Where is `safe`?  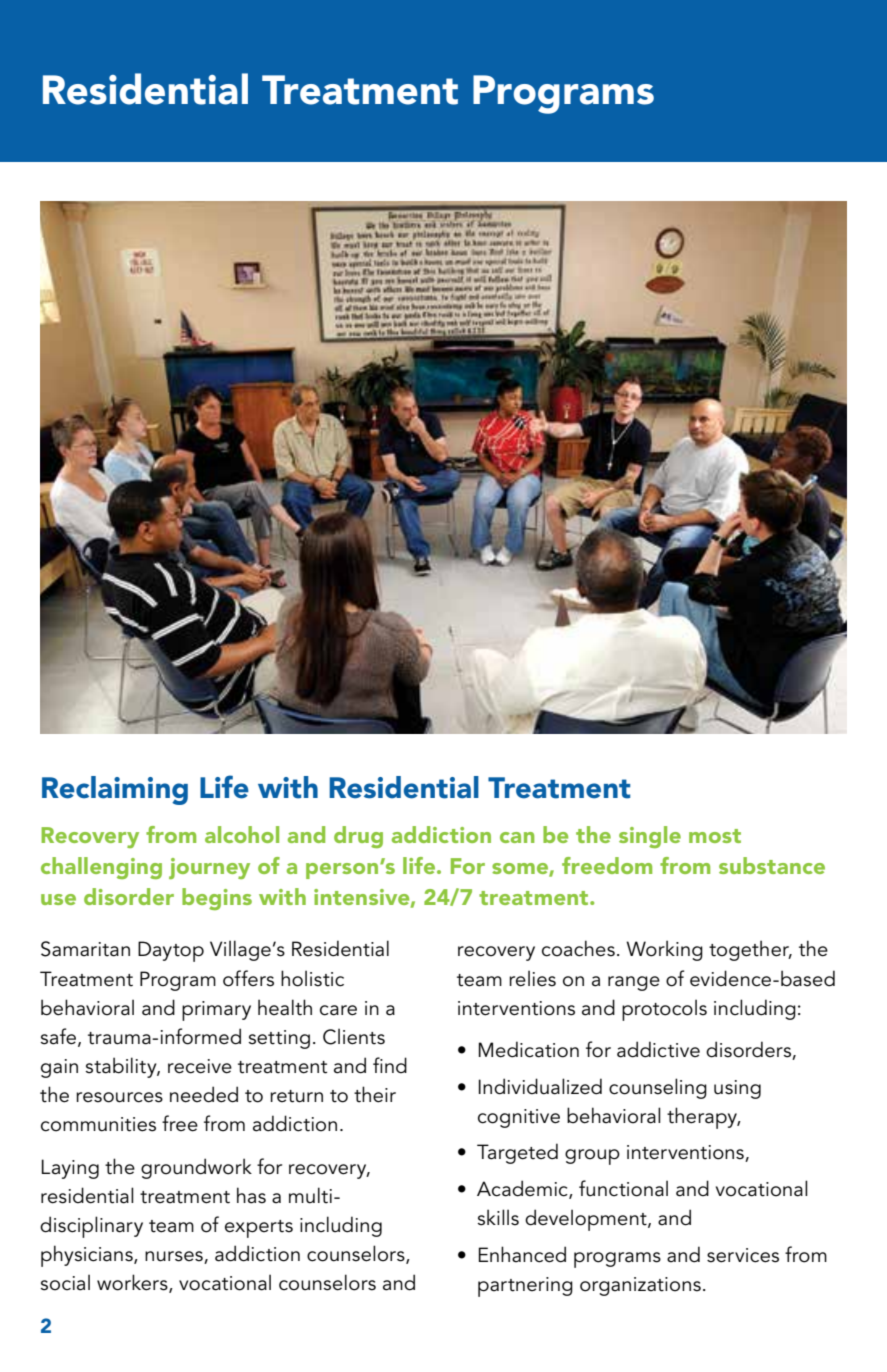 safe is located at coordinates (59, 1037).
